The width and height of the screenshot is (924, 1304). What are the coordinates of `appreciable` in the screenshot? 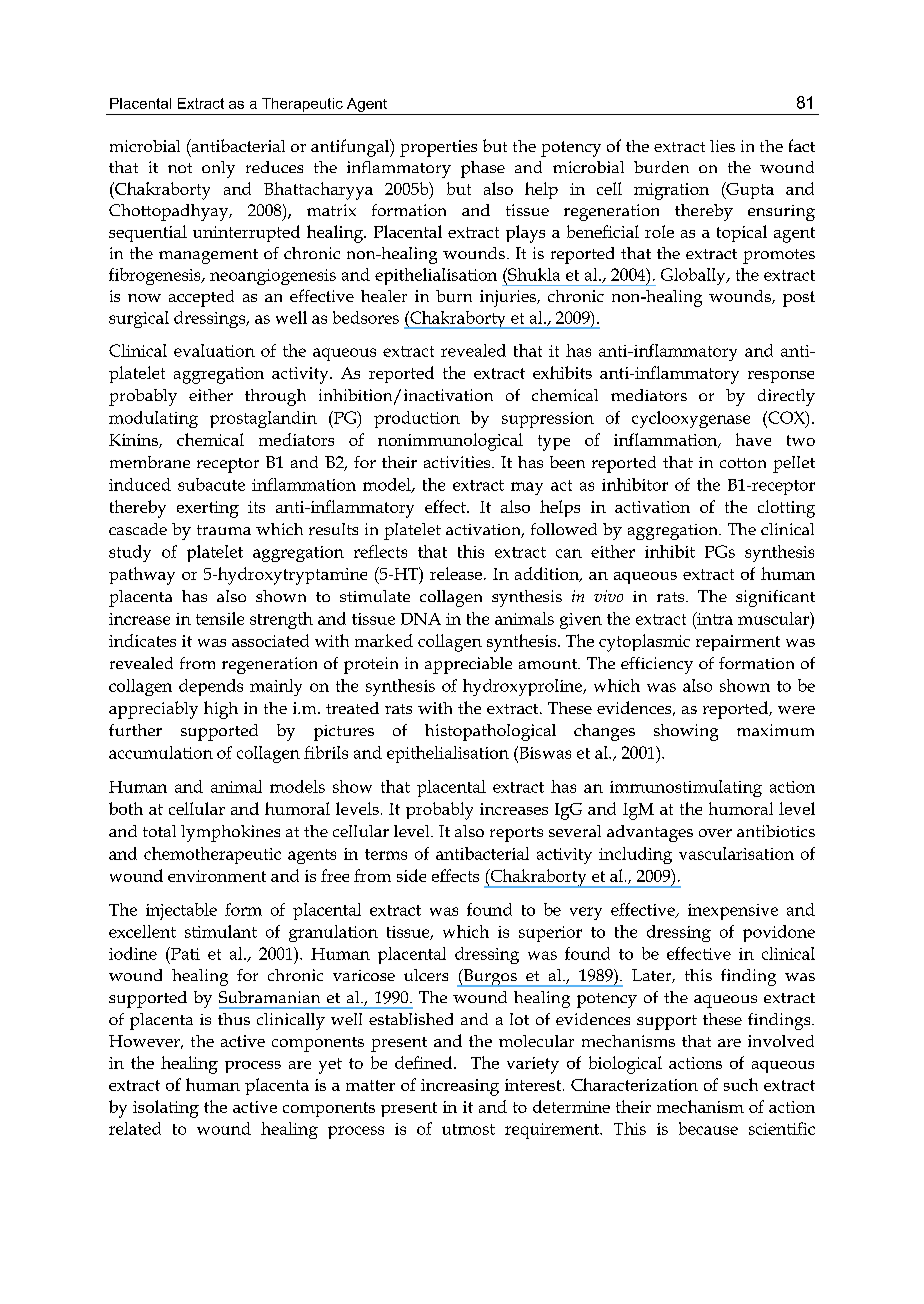 It's located at (468, 665).
